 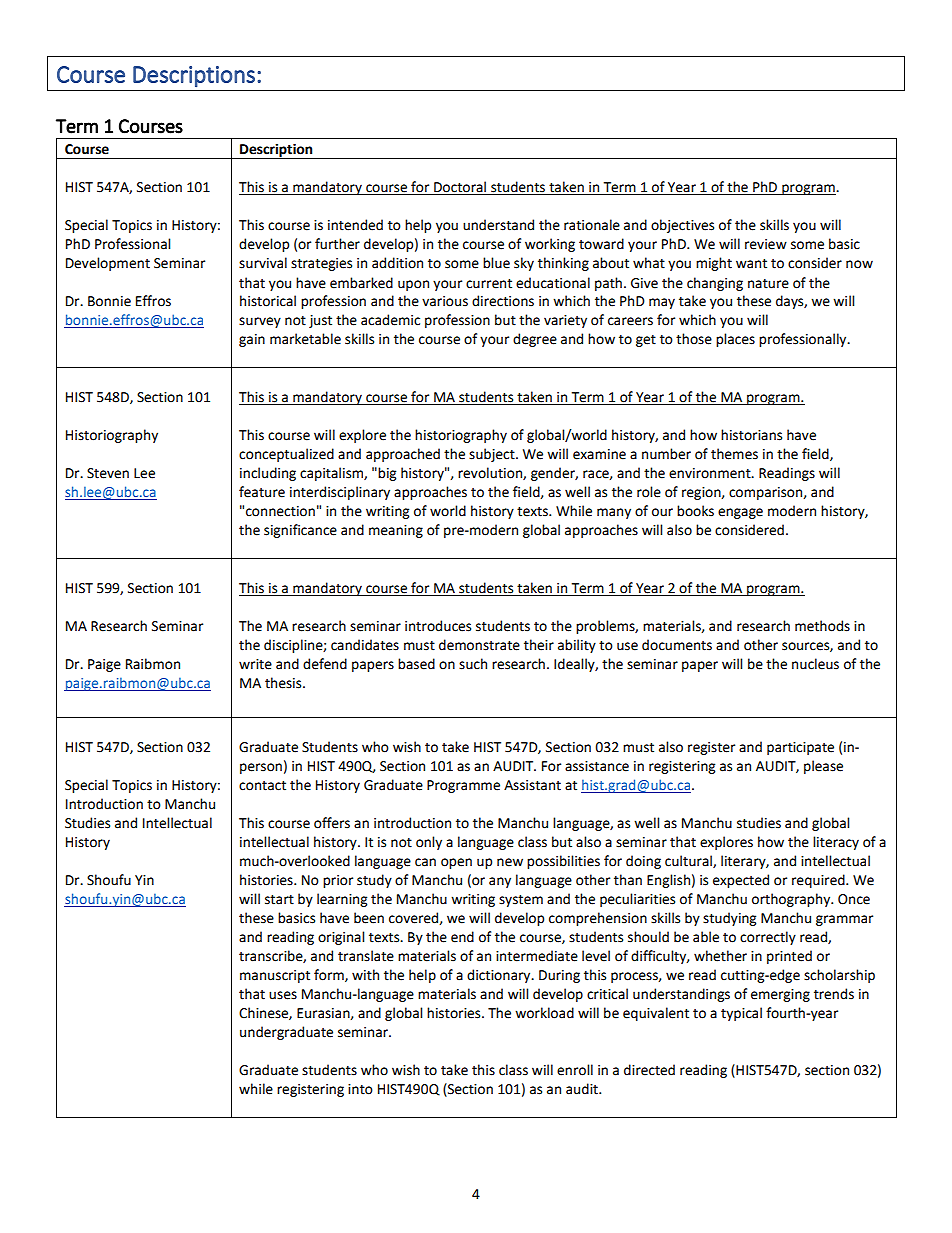 I want to click on review, so click(x=766, y=244).
